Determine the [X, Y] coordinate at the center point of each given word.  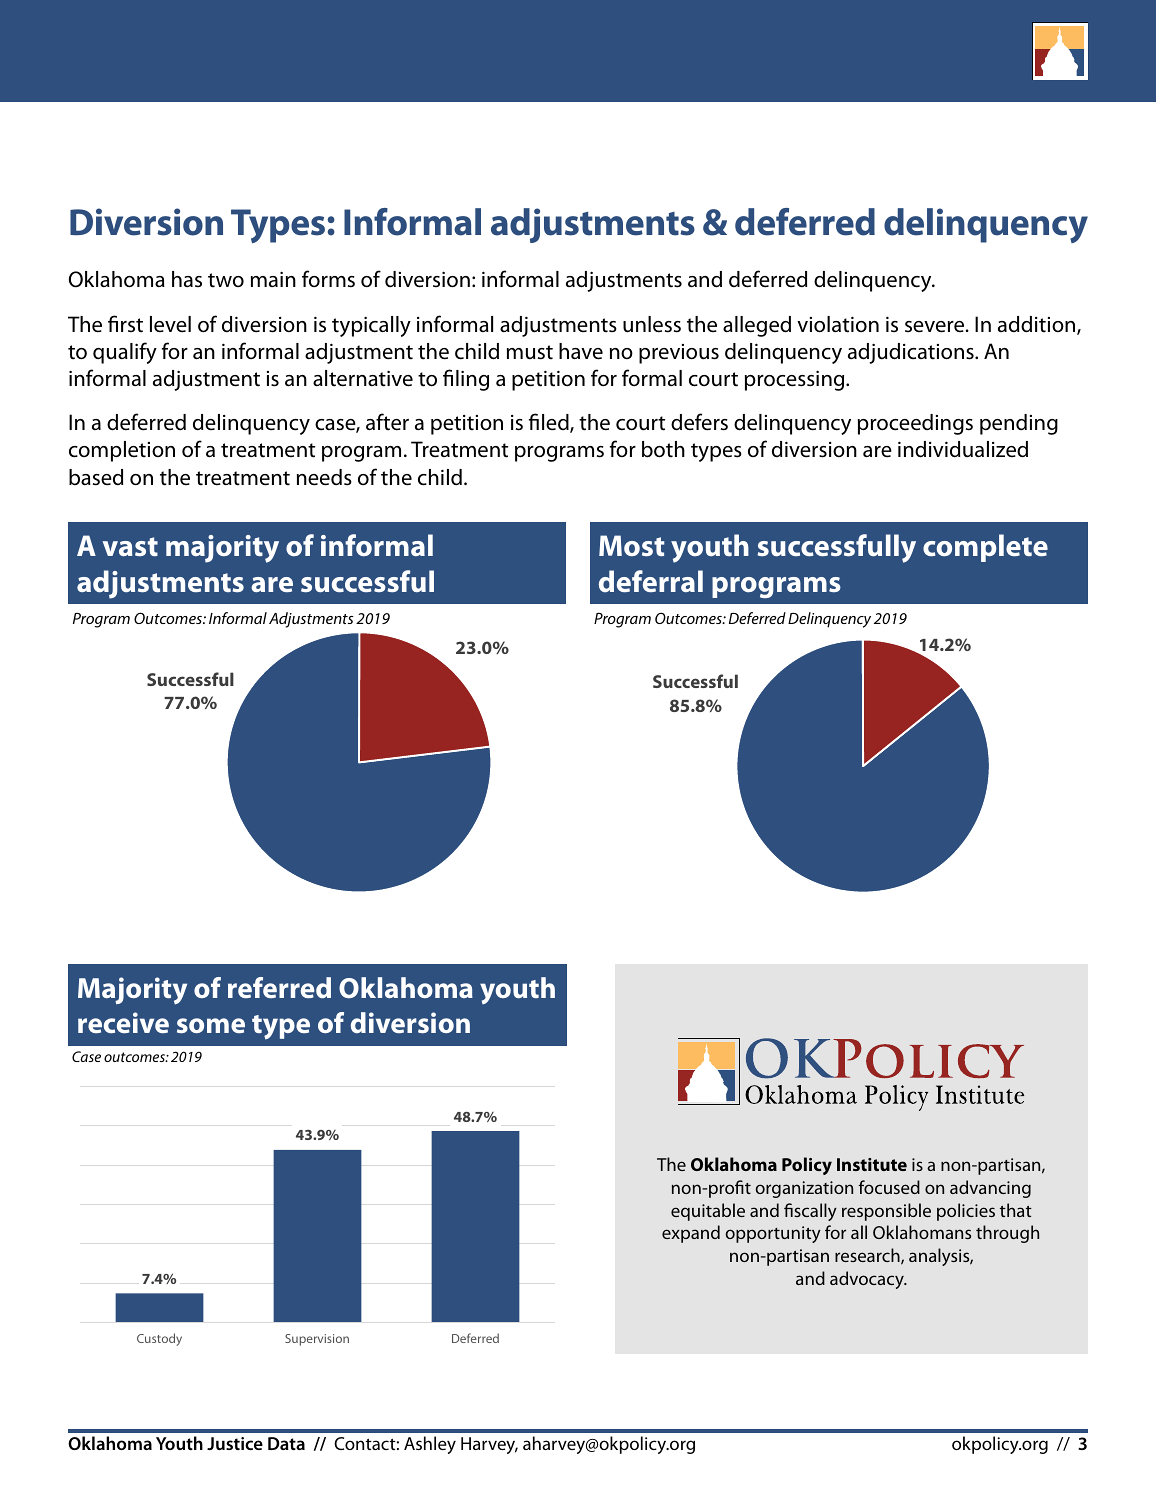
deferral [651, 581]
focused [889, 1187]
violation [838, 324]
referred [279, 987]
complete [985, 548]
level [170, 324]
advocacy [868, 1280]
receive [123, 1022]
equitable [708, 1212]
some [211, 1025]
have [581, 351]
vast [130, 547]
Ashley [430, 1445]
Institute [872, 1164]
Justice [235, 1443]
